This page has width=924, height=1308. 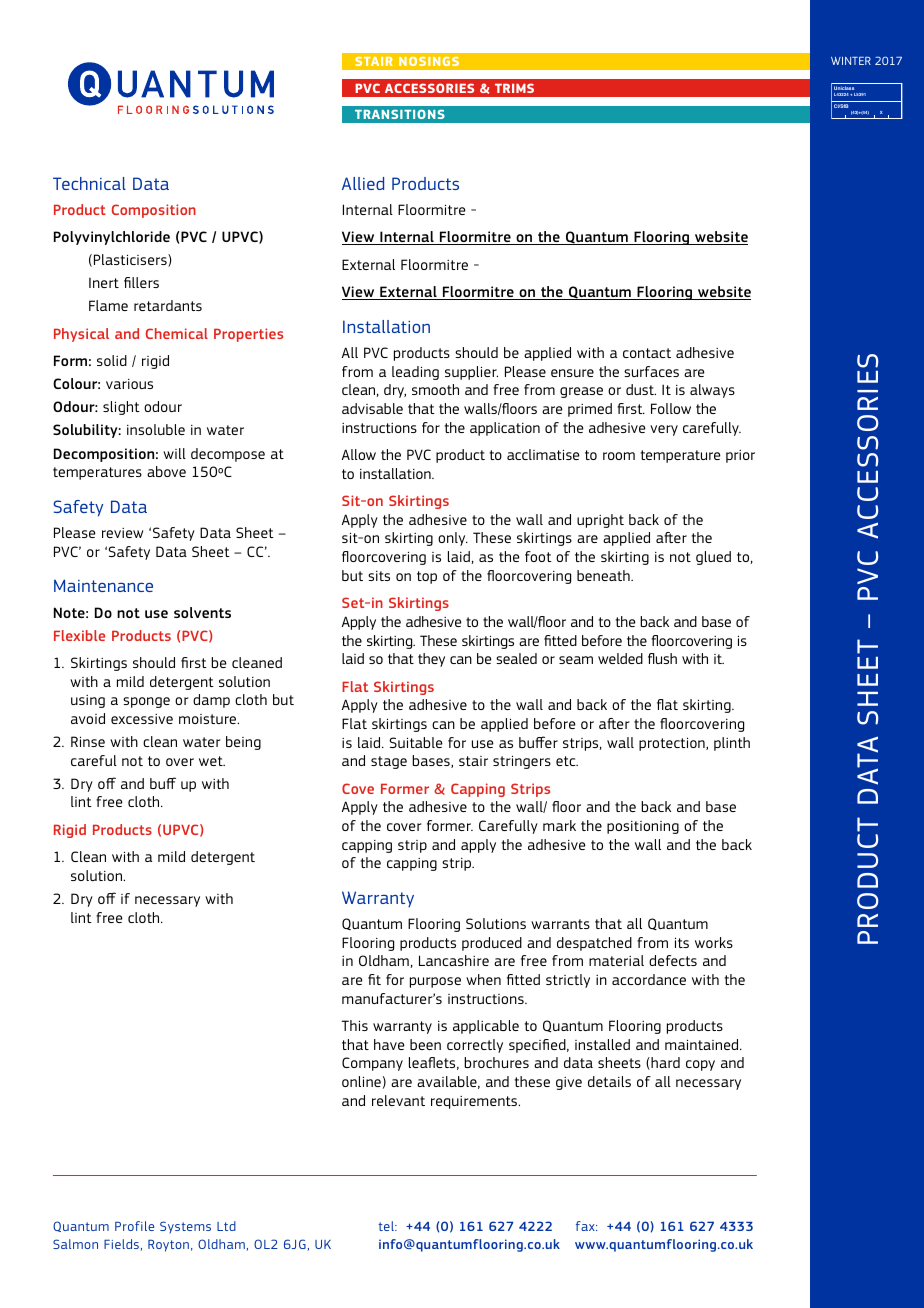 What do you see at coordinates (851, 61) in the page?
I see `WINTER` at bounding box center [851, 61].
